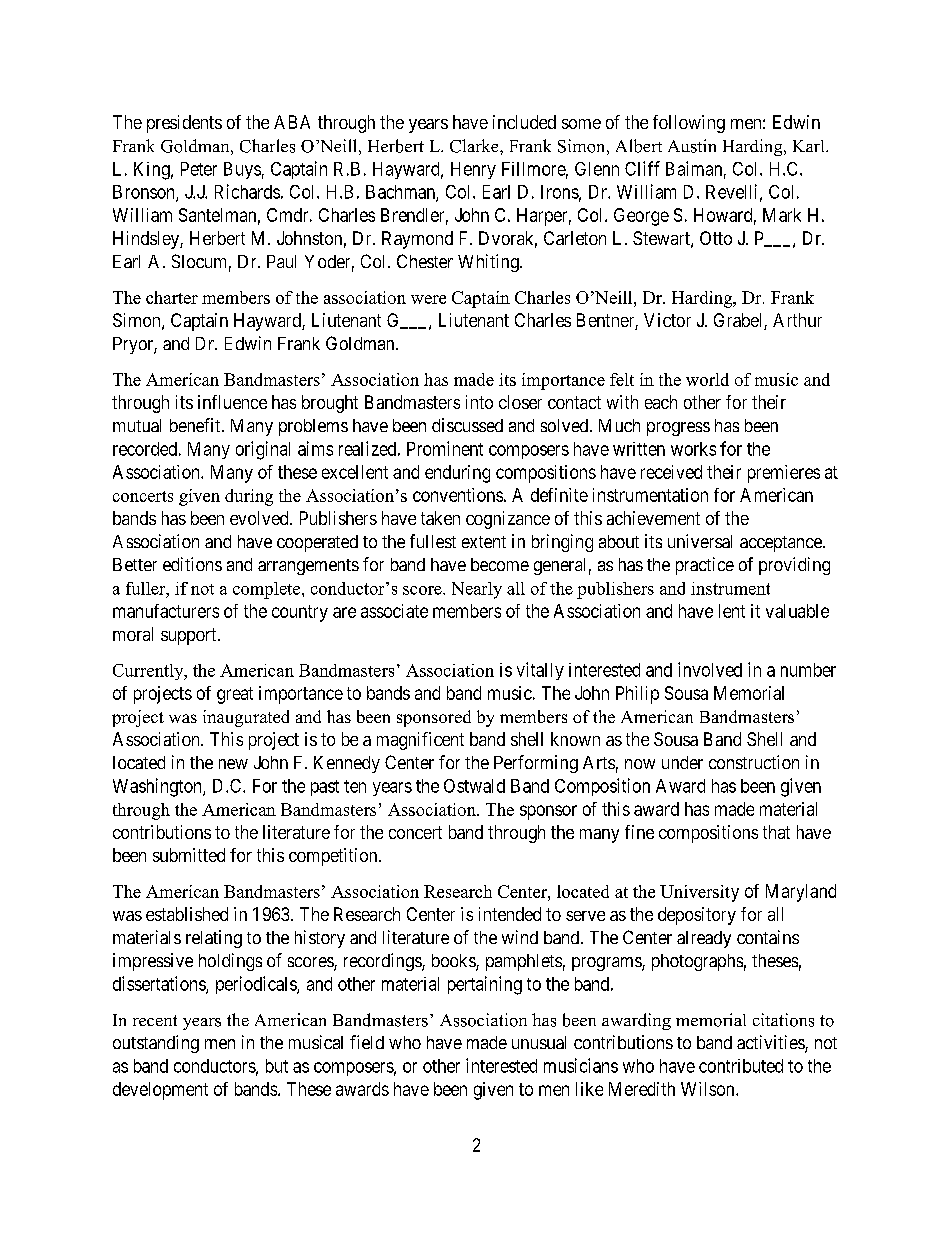 The width and height of the document is (952, 1233). What do you see at coordinates (156, 1044) in the document?
I see `outstanding` at bounding box center [156, 1044].
